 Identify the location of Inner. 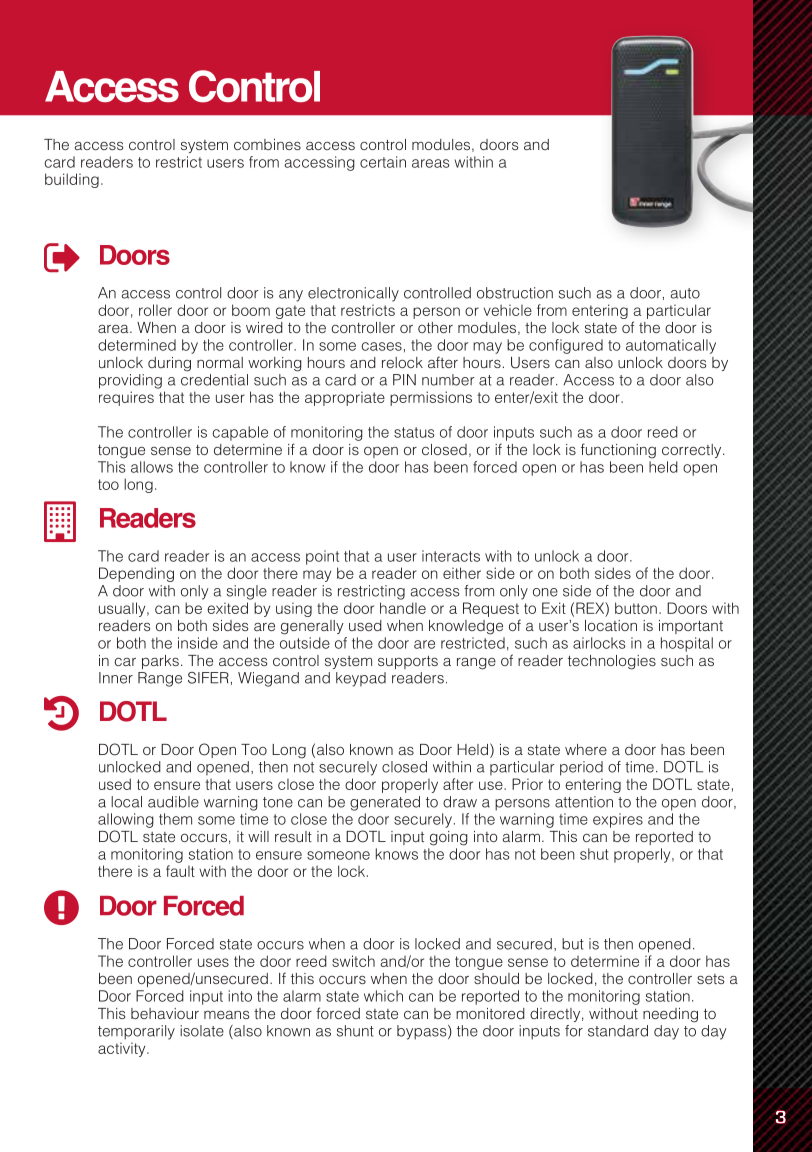
(116, 678).
